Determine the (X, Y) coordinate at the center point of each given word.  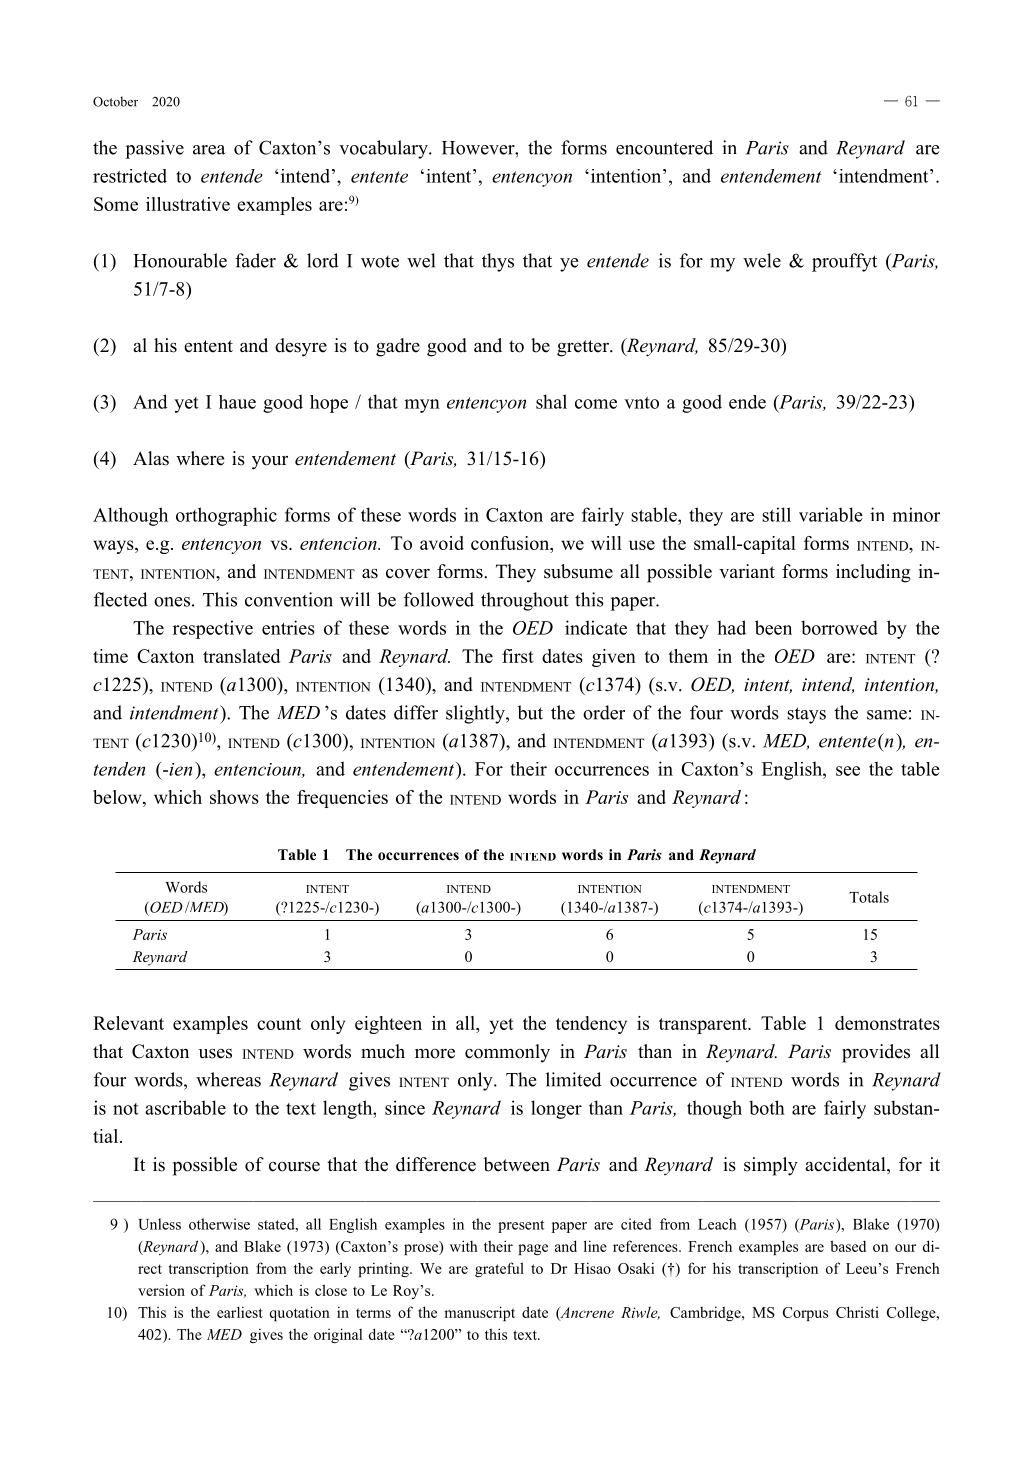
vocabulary (384, 149)
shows (234, 797)
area (209, 150)
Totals (869, 897)
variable (831, 514)
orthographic (226, 516)
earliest (240, 1312)
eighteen (388, 1025)
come (596, 404)
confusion (511, 543)
